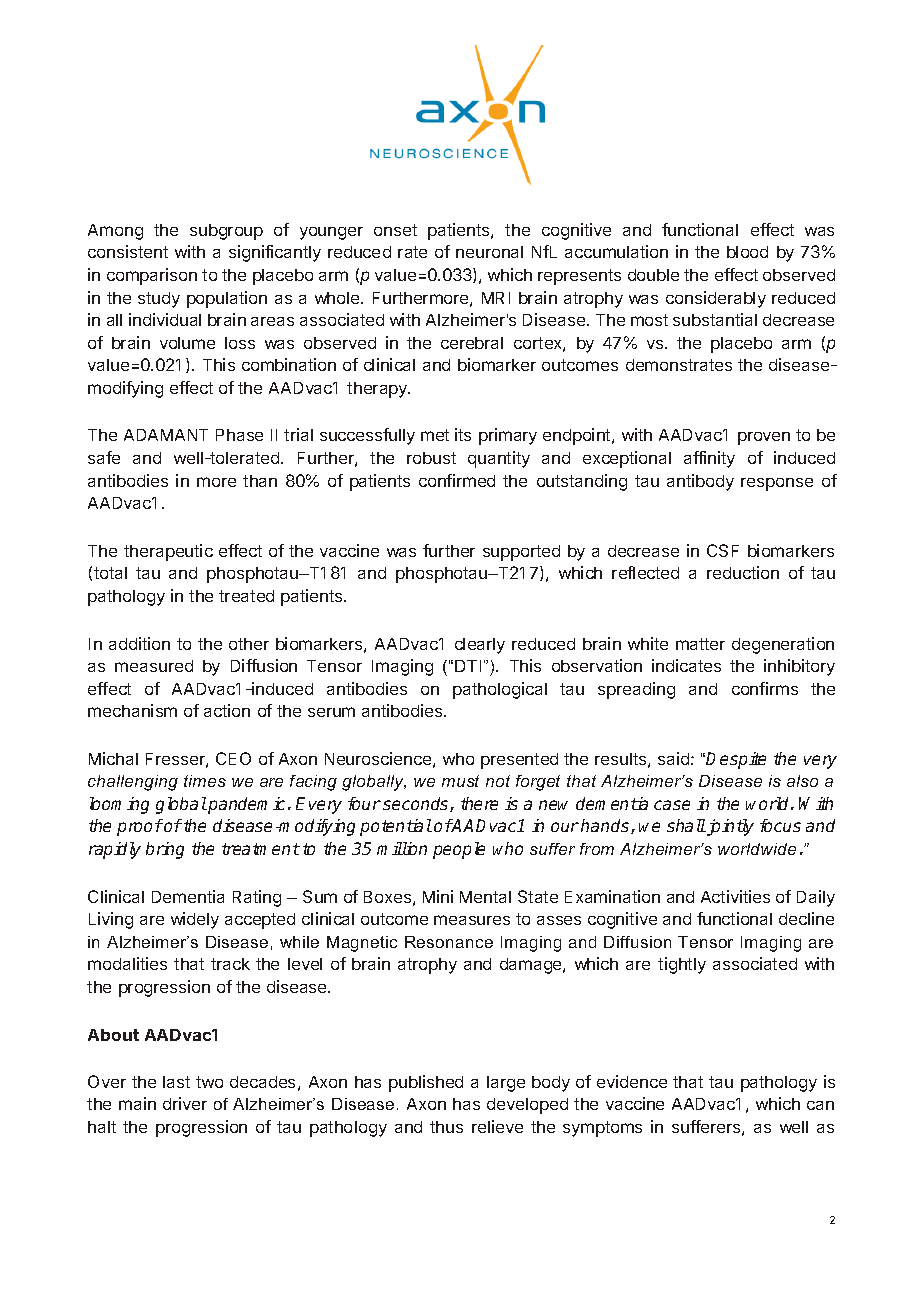 The image size is (924, 1308). I want to click on confirmed, so click(457, 480).
